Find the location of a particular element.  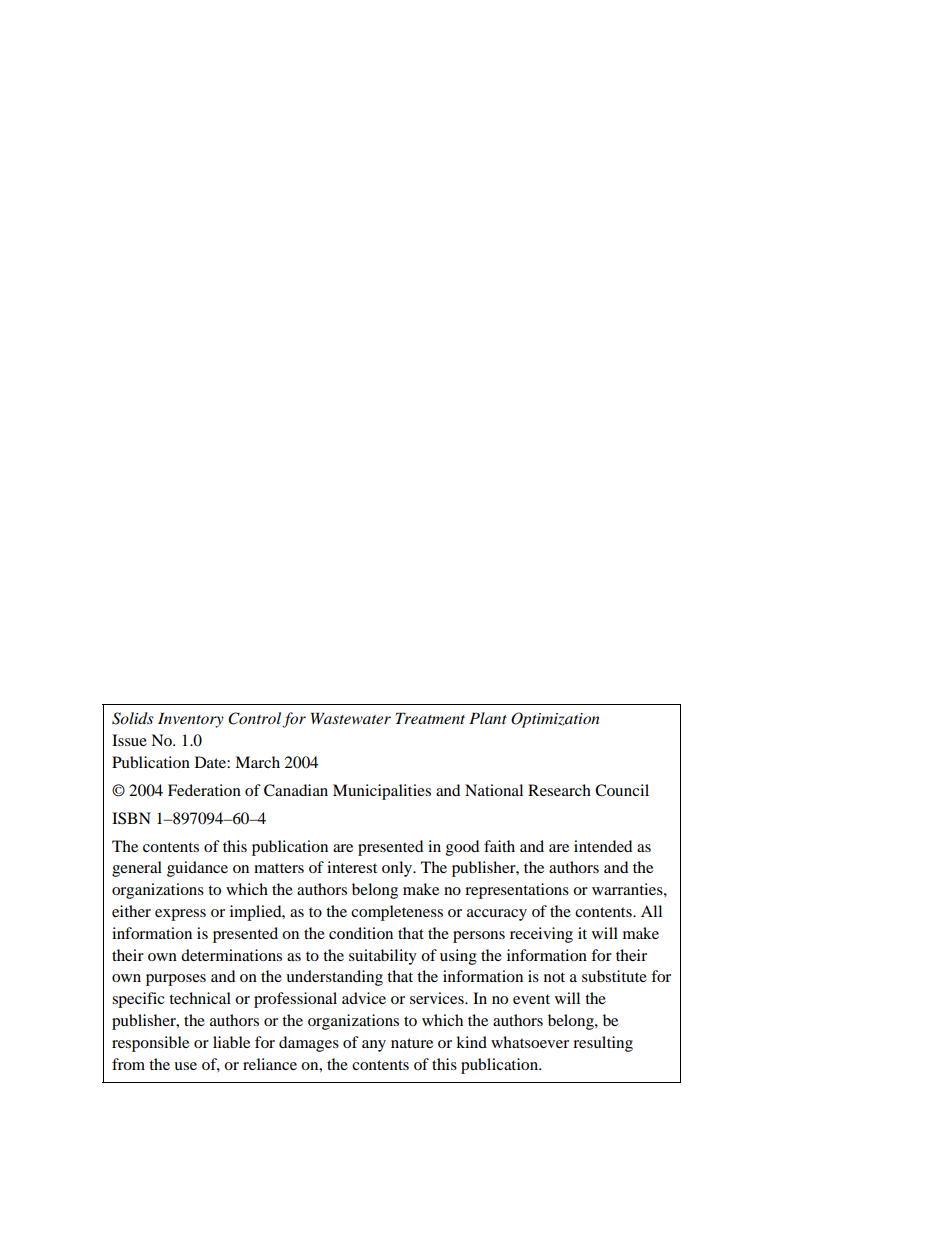

Research is located at coordinates (559, 790).
